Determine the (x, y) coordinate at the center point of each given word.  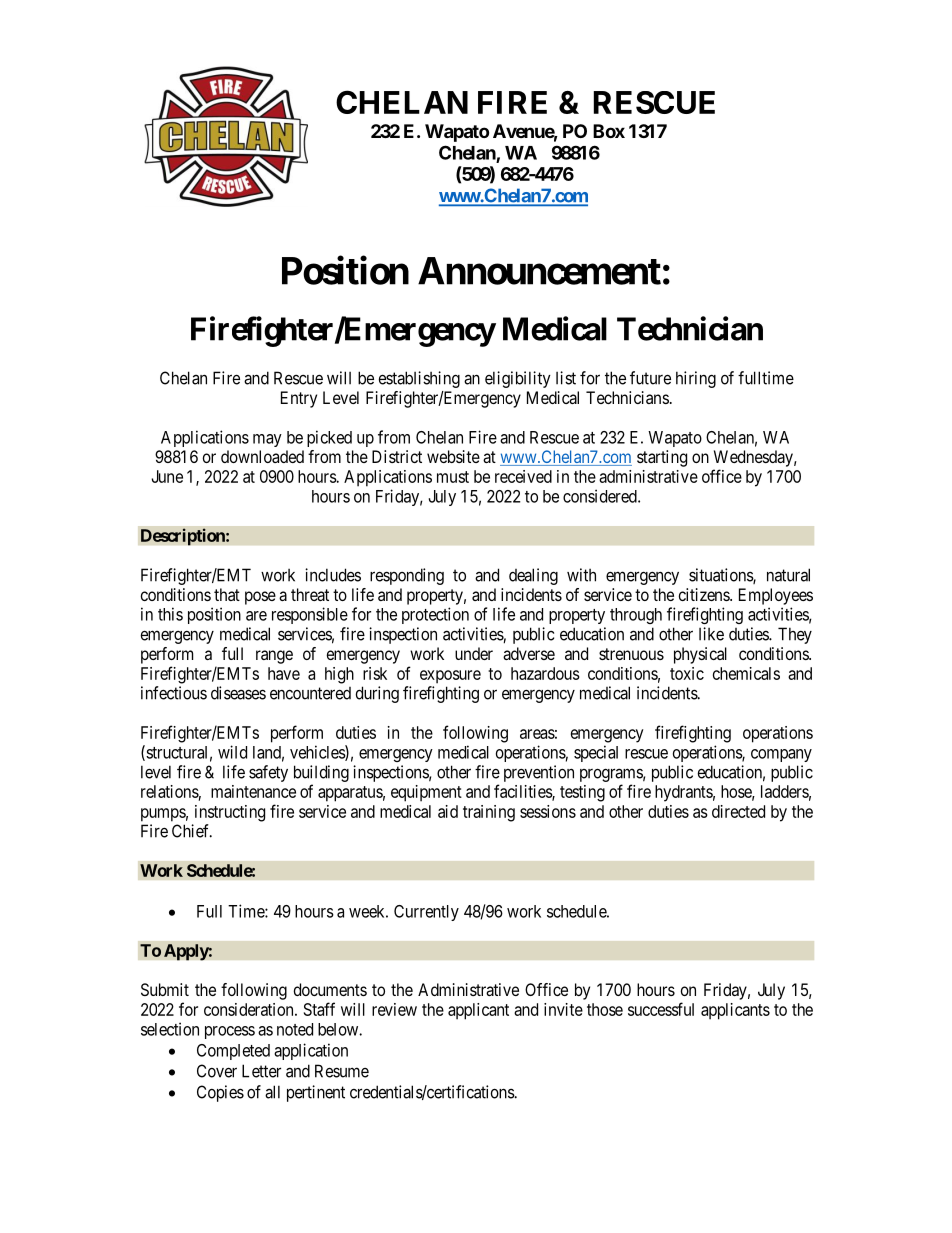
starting (662, 458)
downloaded (262, 456)
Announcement (539, 271)
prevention (539, 773)
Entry (299, 399)
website (453, 456)
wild (232, 752)
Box (609, 131)
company (781, 755)
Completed (233, 1052)
